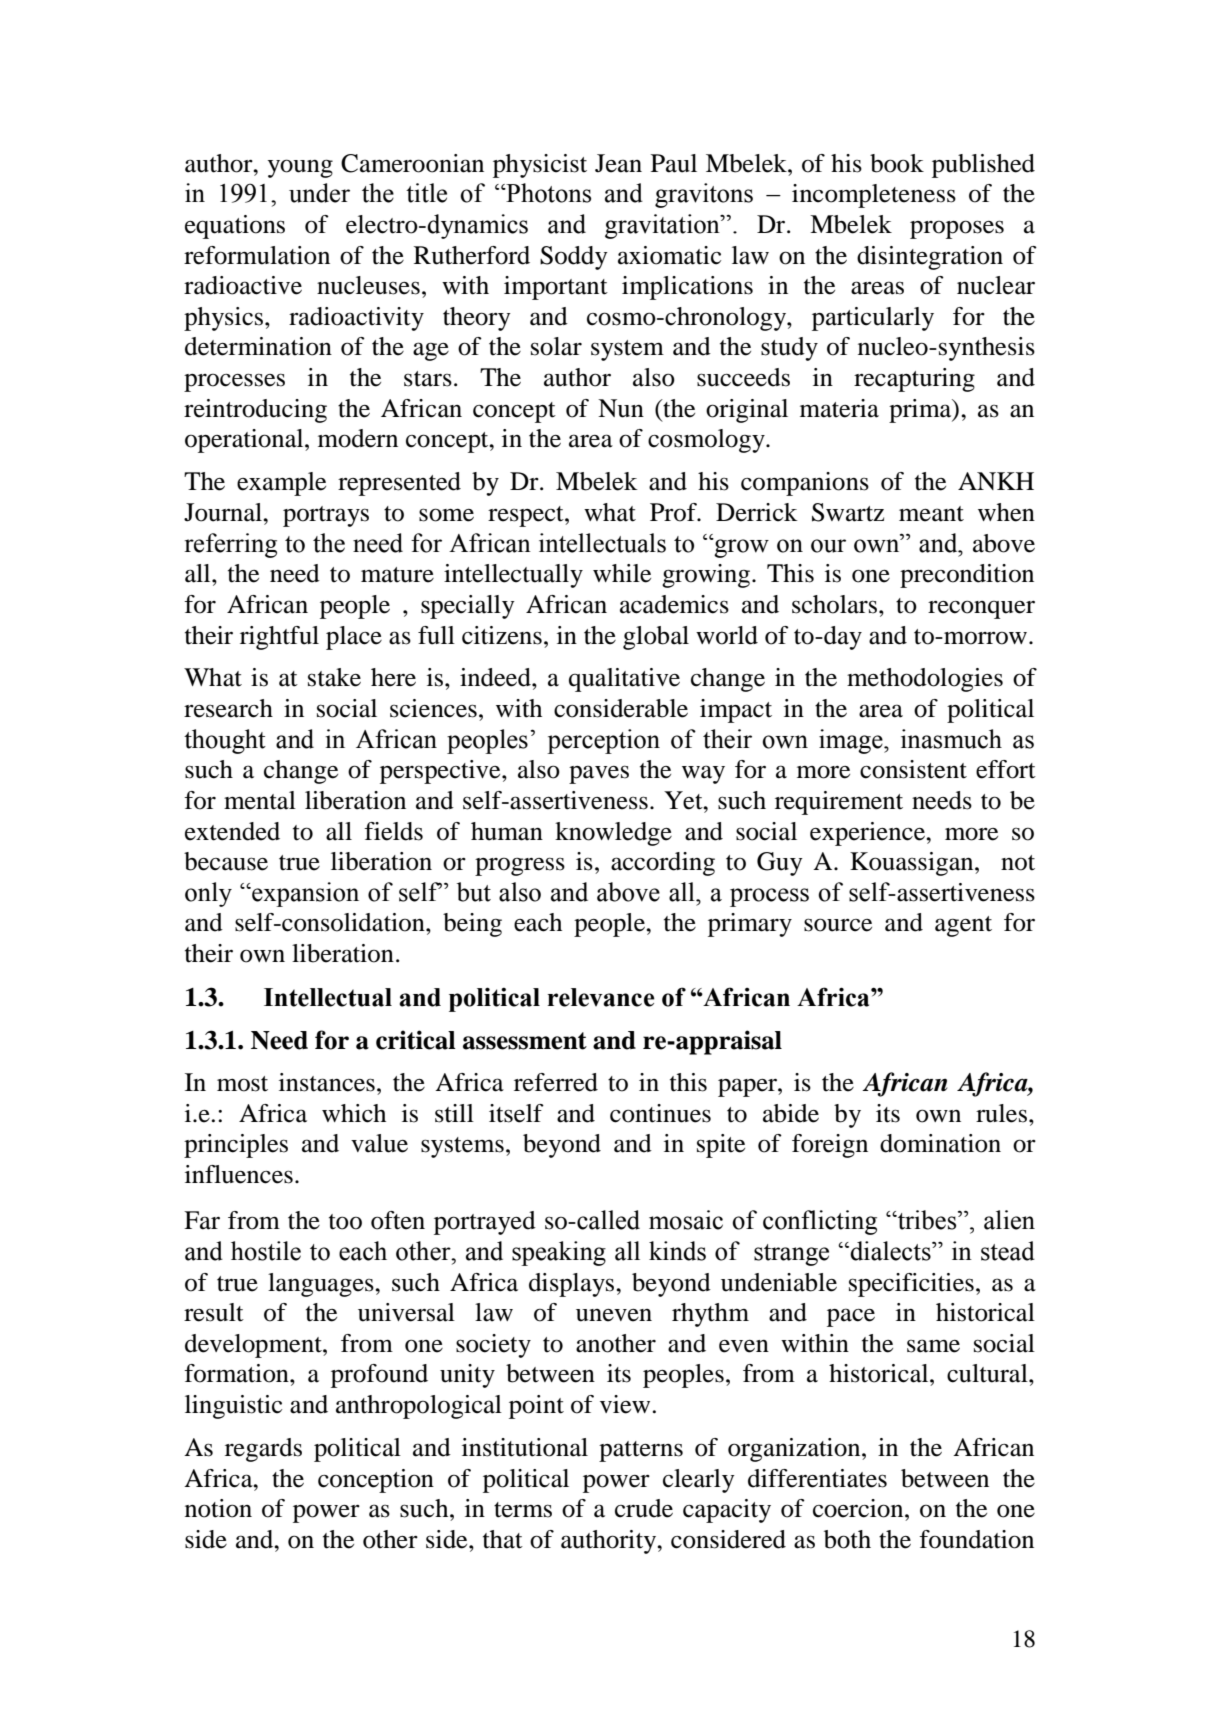  Describe the element at coordinates (618, 163) in the screenshot. I see `Jean` at that location.
